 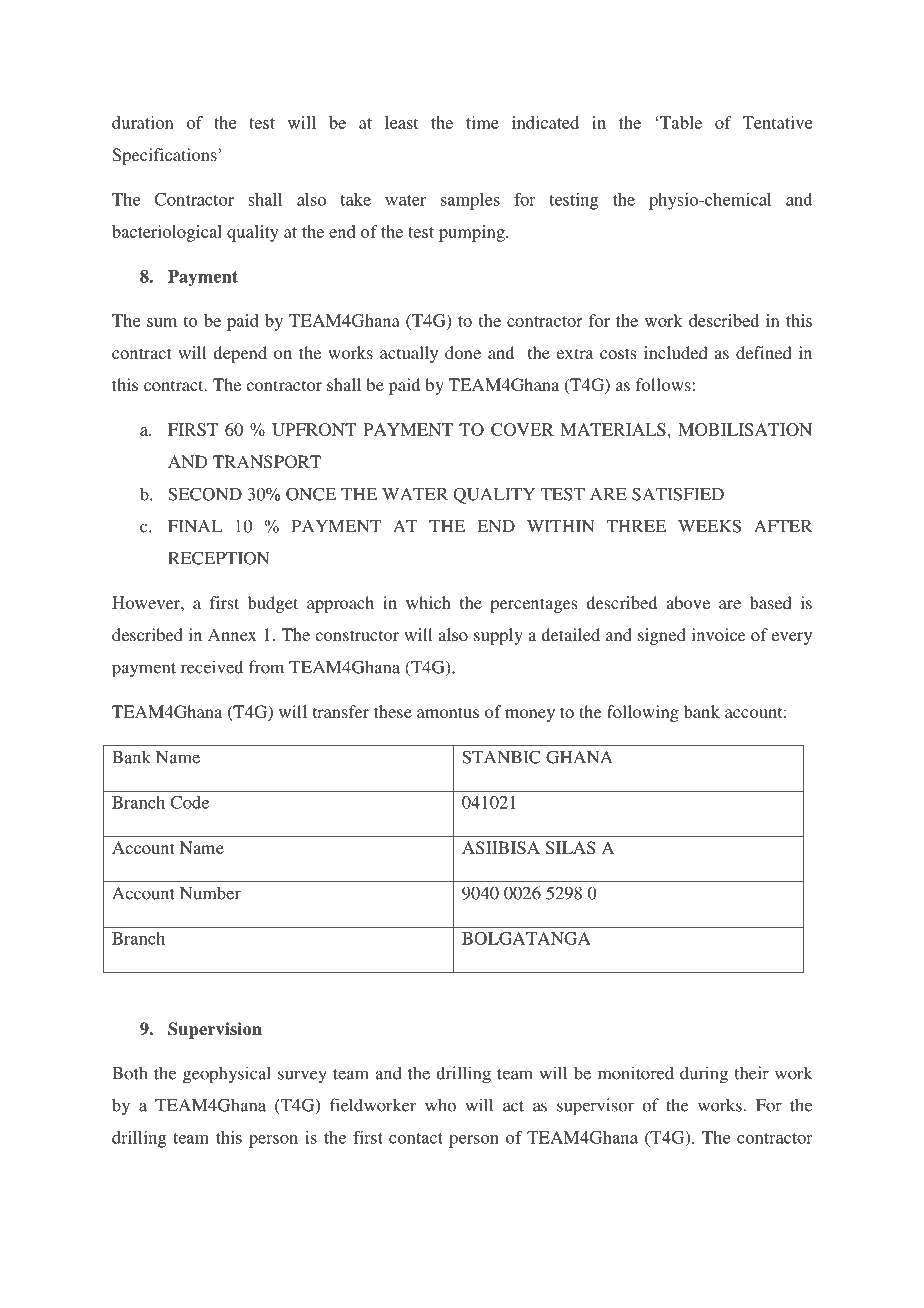 I want to click on SECOND, so click(x=205, y=494).
